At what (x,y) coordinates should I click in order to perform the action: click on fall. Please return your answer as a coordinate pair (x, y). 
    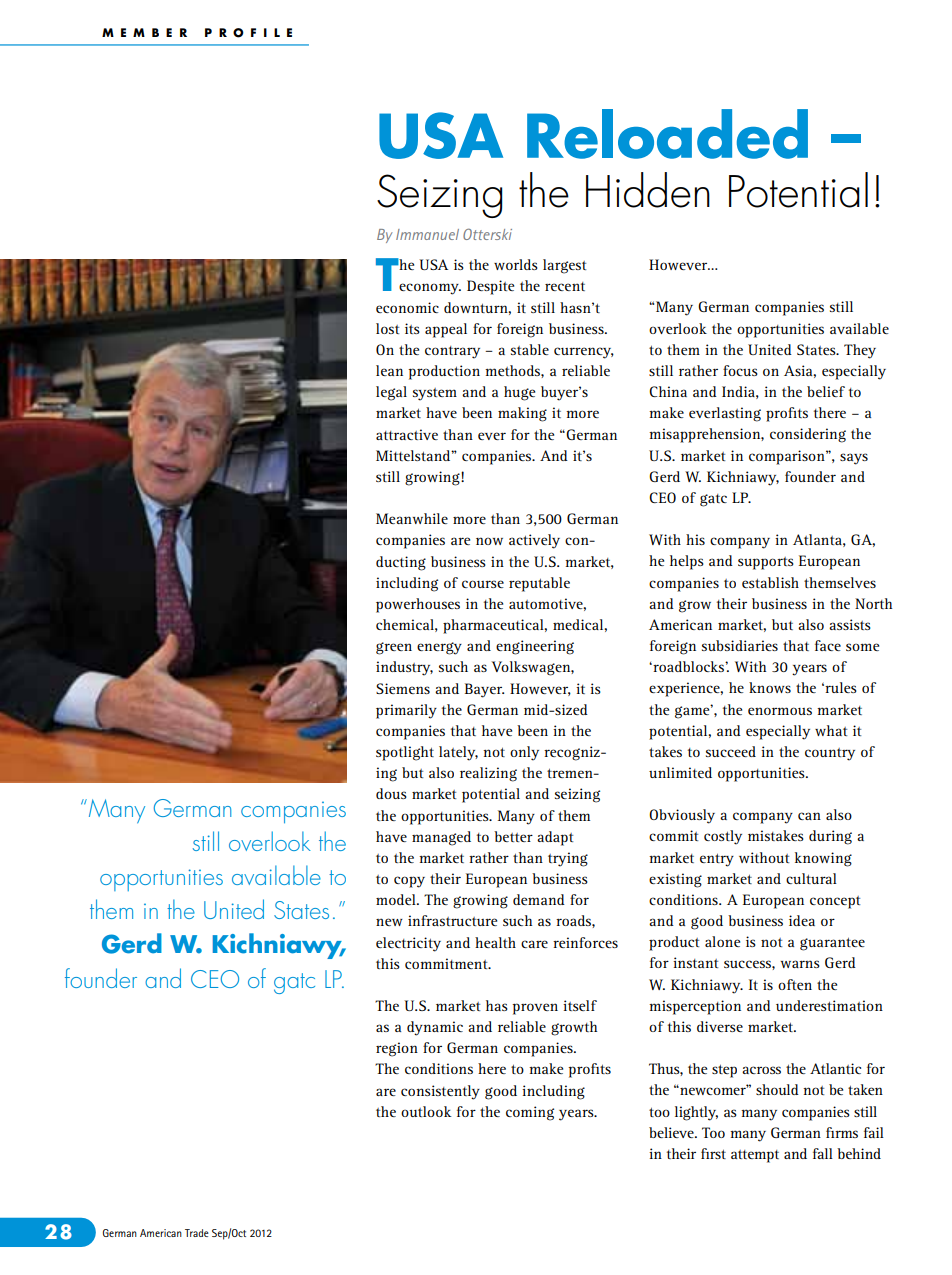
    Looking at the image, I should click on (823, 1153).
